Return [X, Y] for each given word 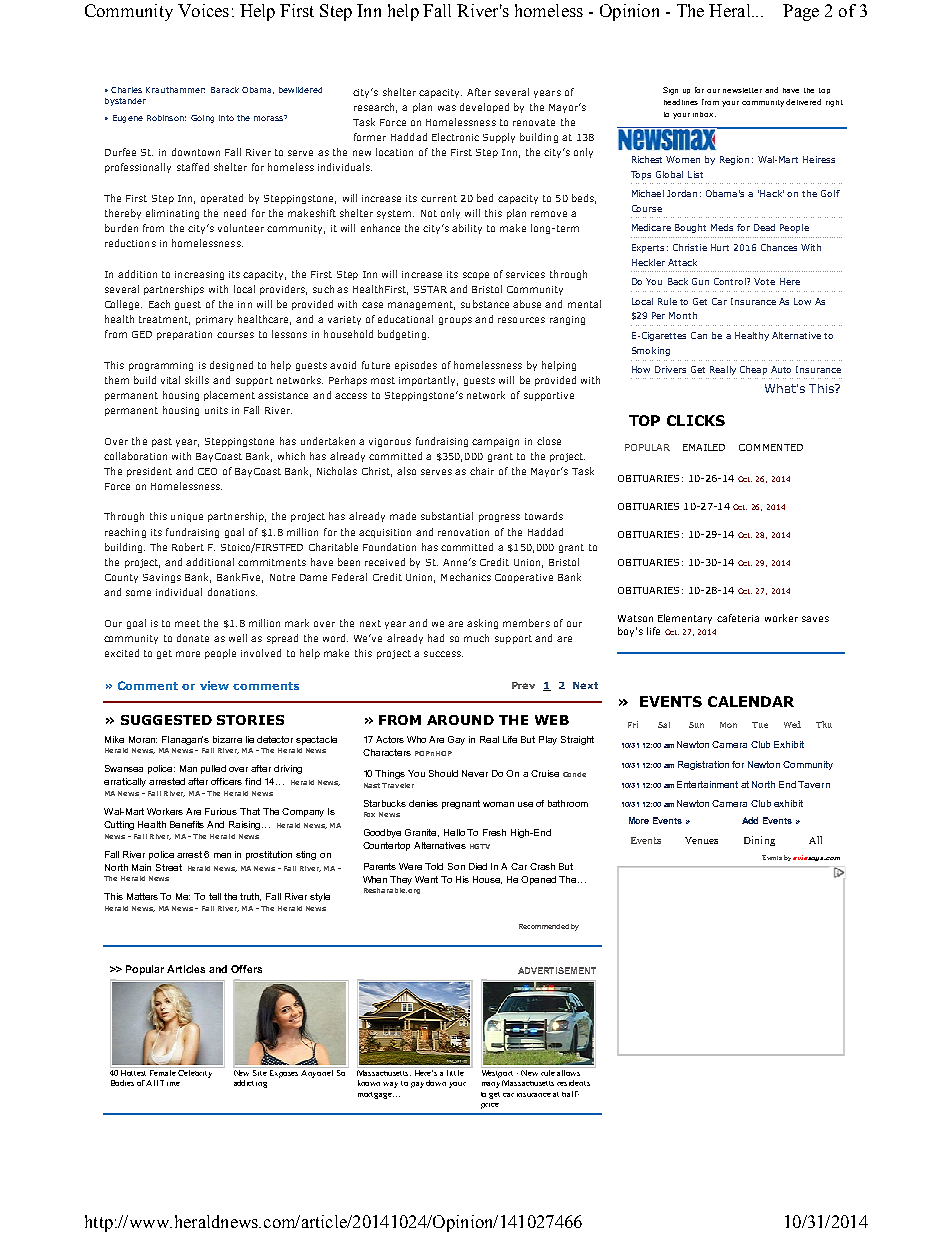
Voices [203, 10]
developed [484, 108]
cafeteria [738, 618]
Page [801, 12]
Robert [188, 547]
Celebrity [196, 1072]
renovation [463, 532]
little [456, 1071]
